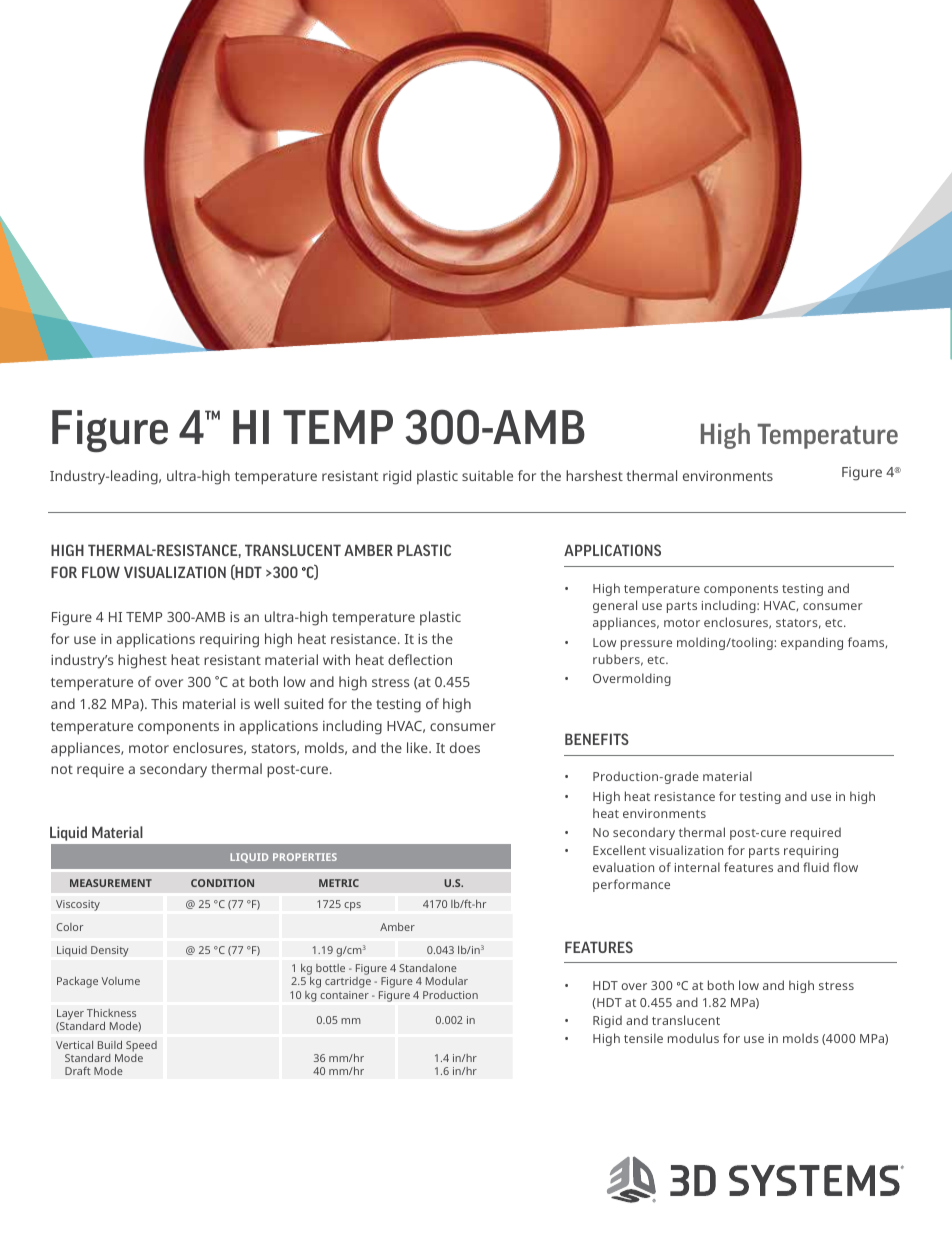  What do you see at coordinates (418, 747) in the document?
I see `like` at bounding box center [418, 747].
